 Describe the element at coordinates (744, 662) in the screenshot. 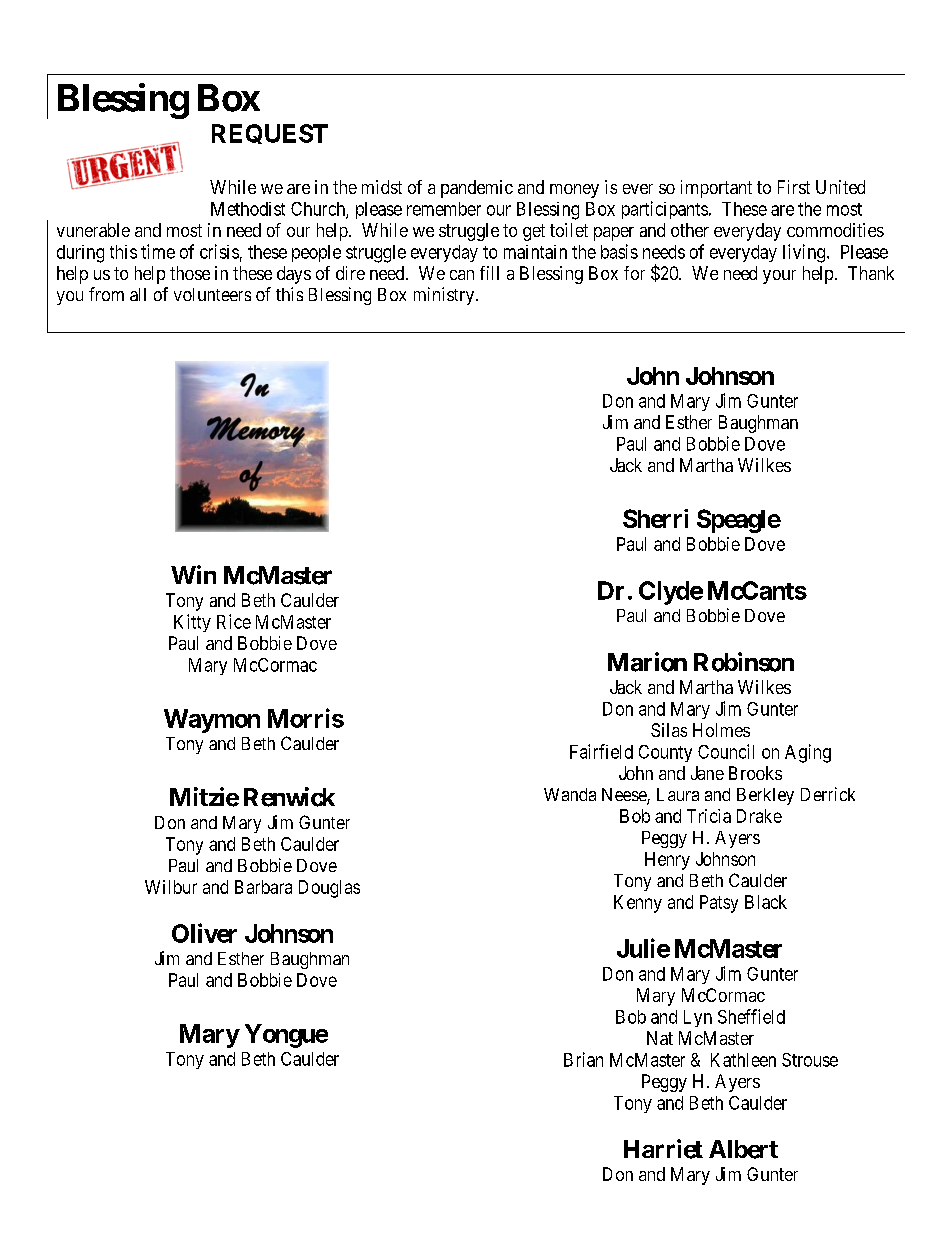

I see `Robinson` at that location.
